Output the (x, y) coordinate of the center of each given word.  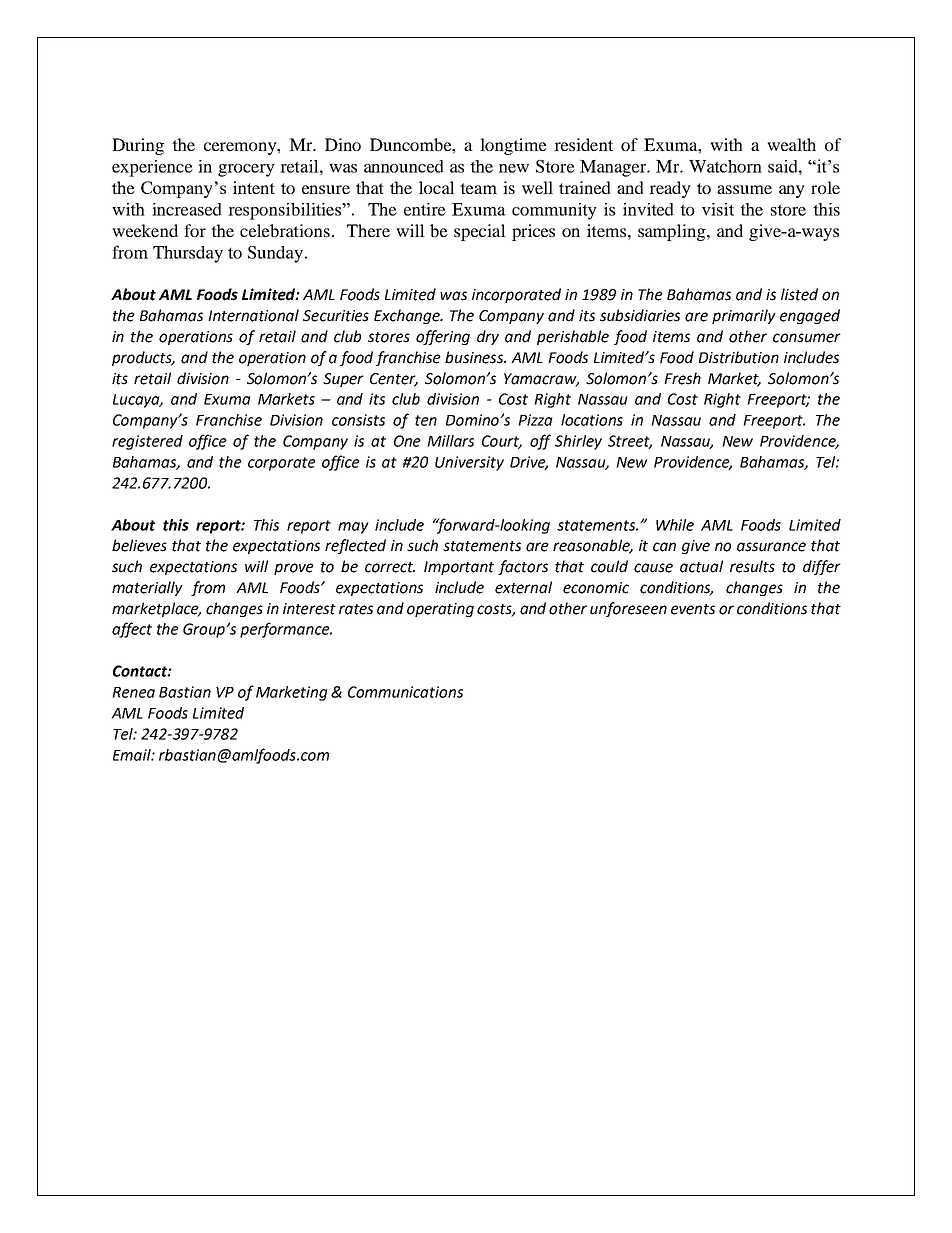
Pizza (535, 420)
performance (286, 630)
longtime (513, 146)
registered (147, 442)
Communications (405, 692)
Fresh (682, 378)
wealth (791, 144)
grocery (246, 170)
